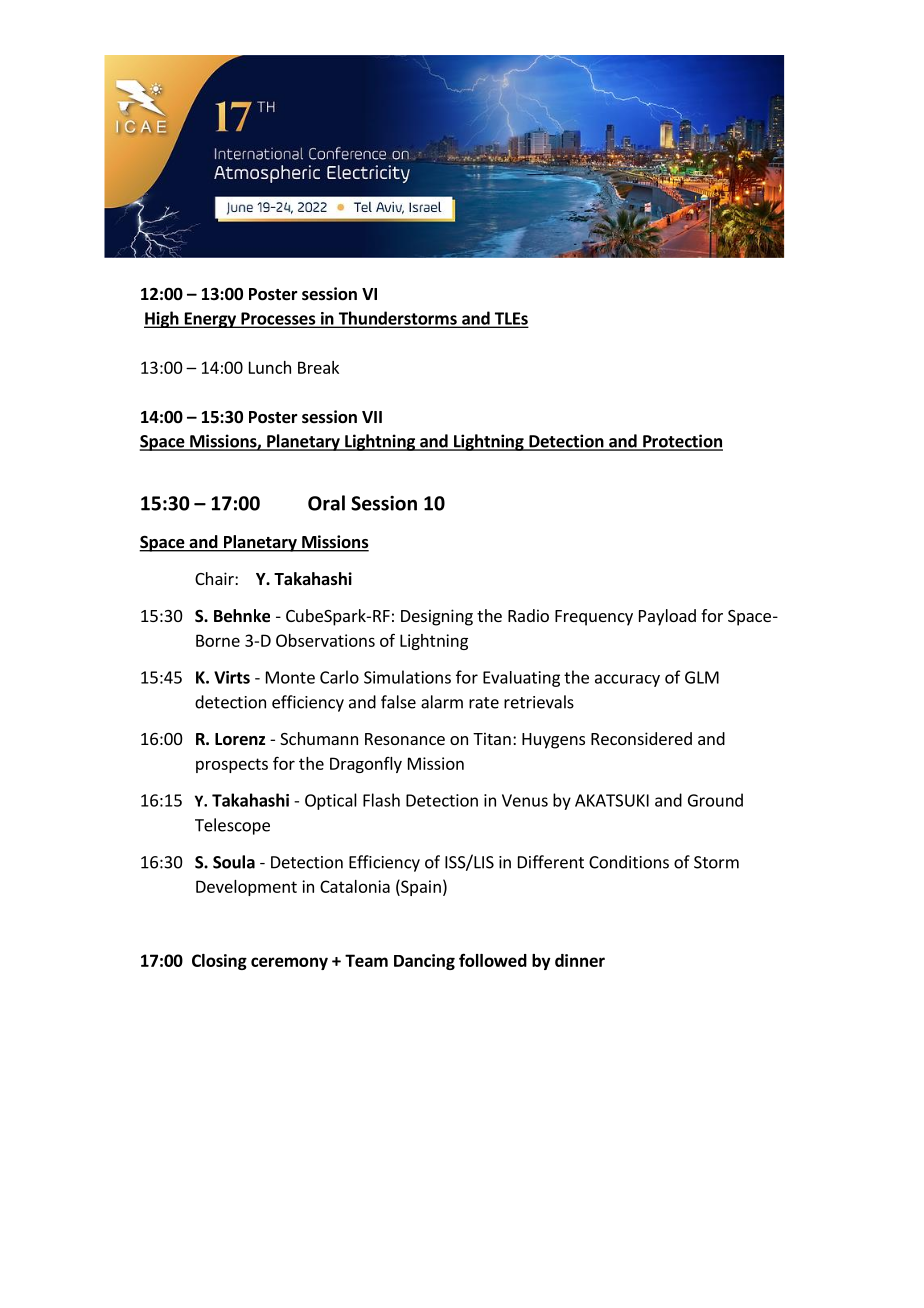 The width and height of the screenshot is (924, 1308). I want to click on Break, so click(318, 367).
